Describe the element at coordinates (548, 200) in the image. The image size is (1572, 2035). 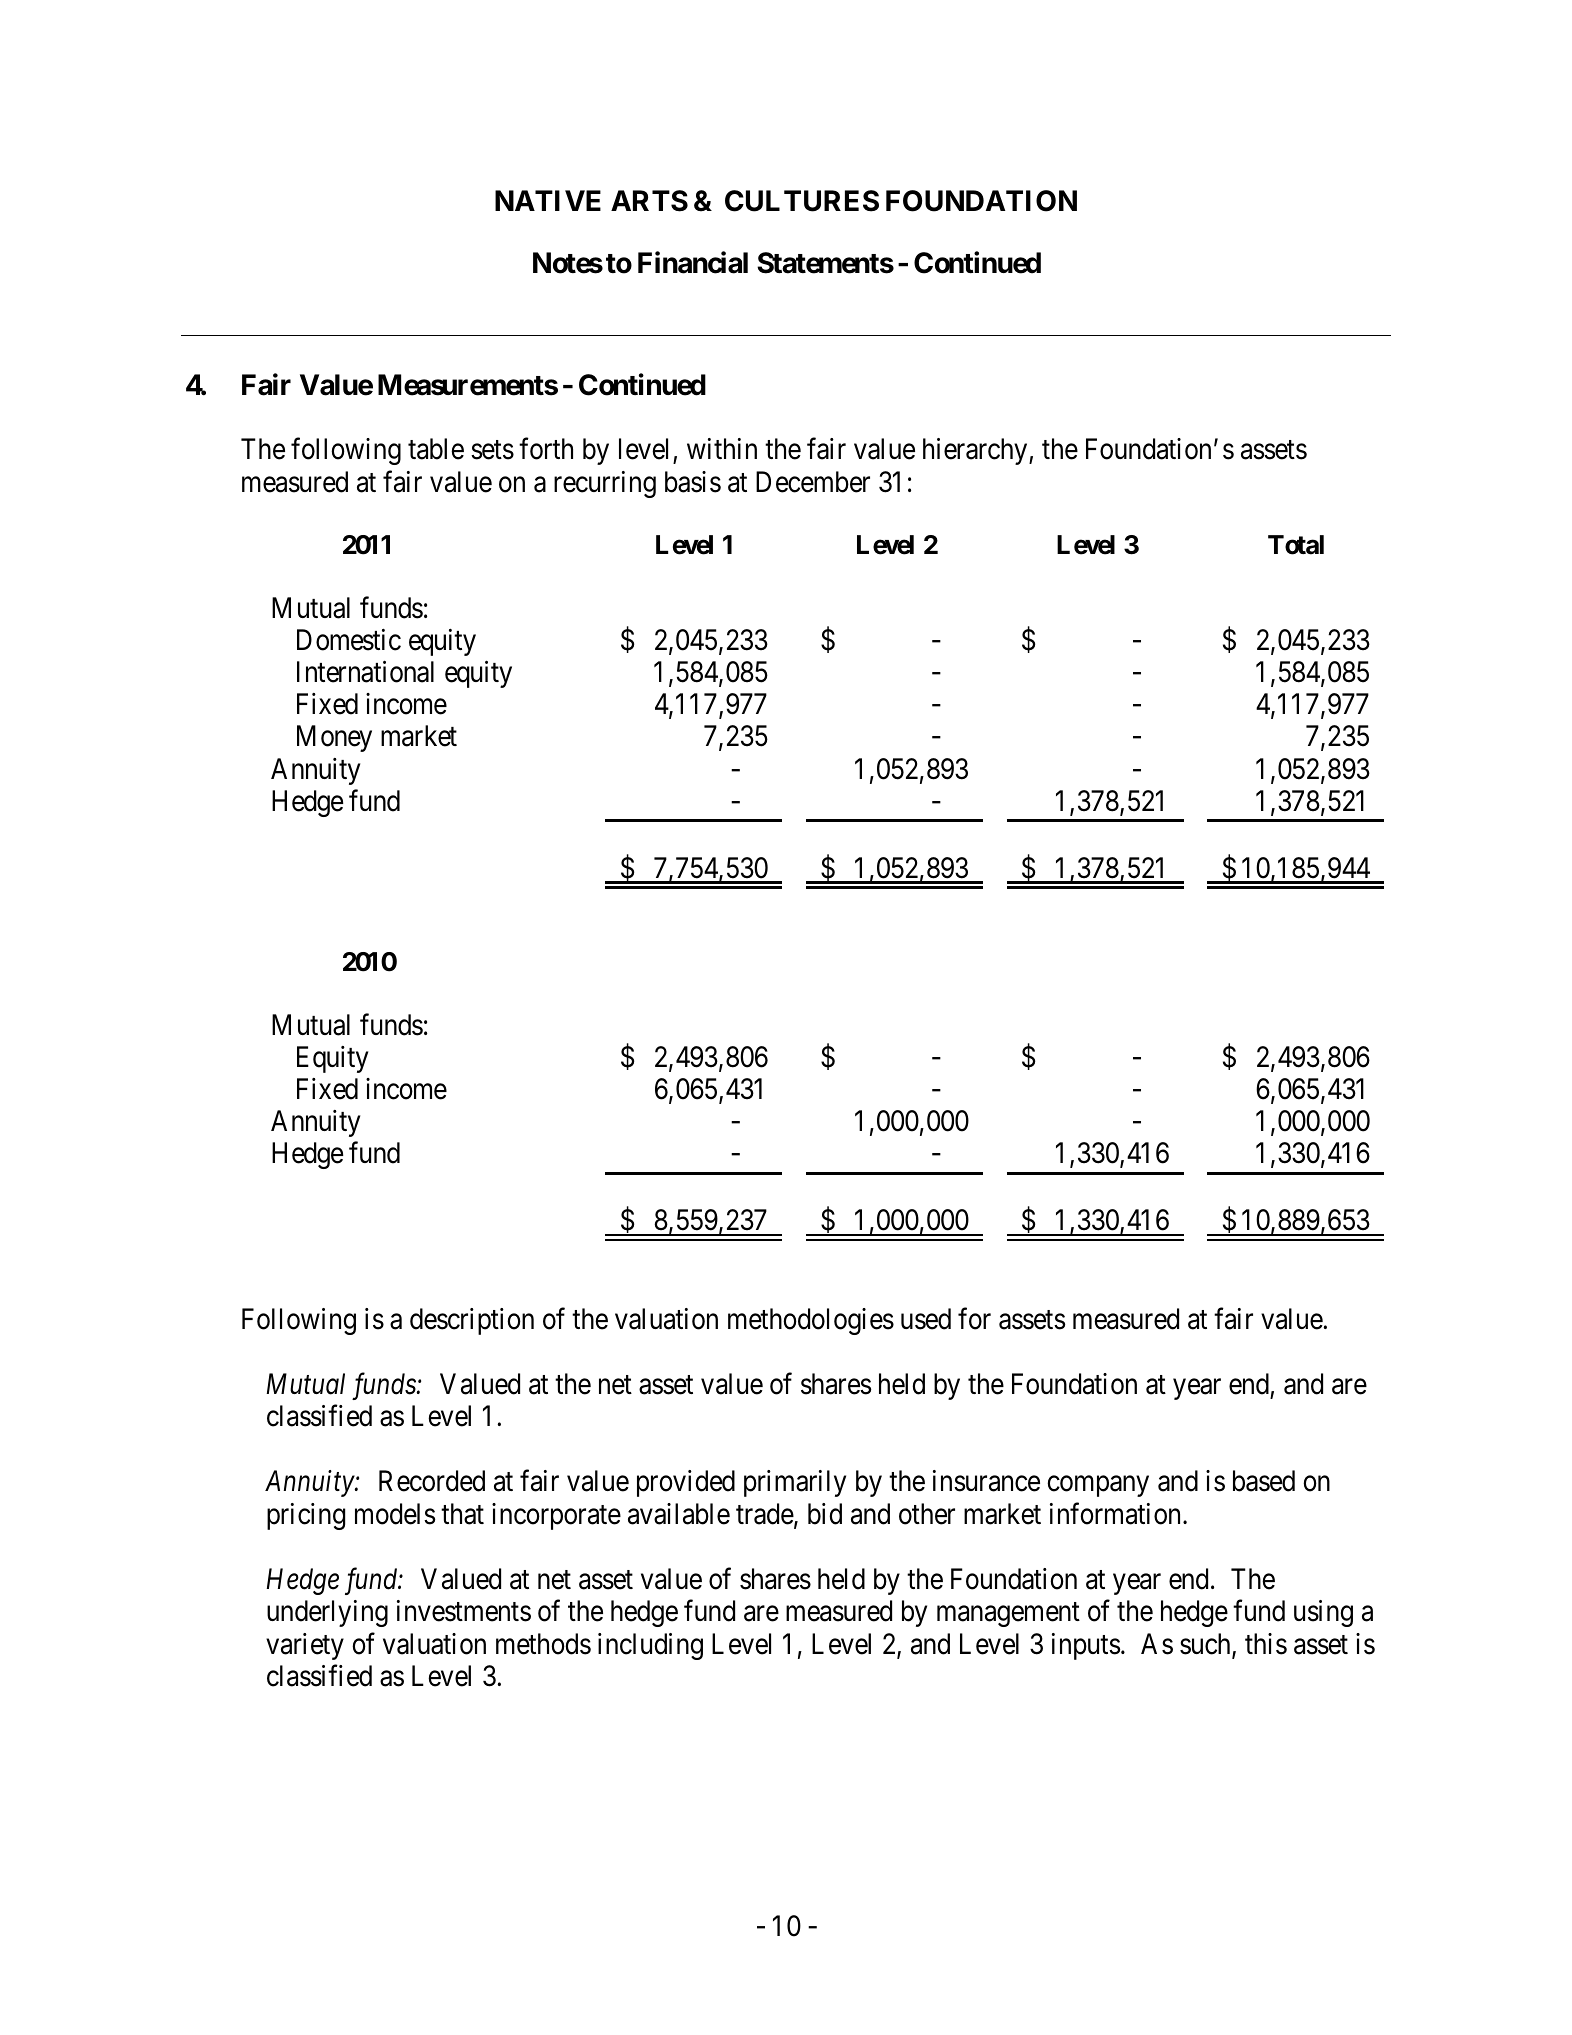
I see `NATIVE` at that location.
